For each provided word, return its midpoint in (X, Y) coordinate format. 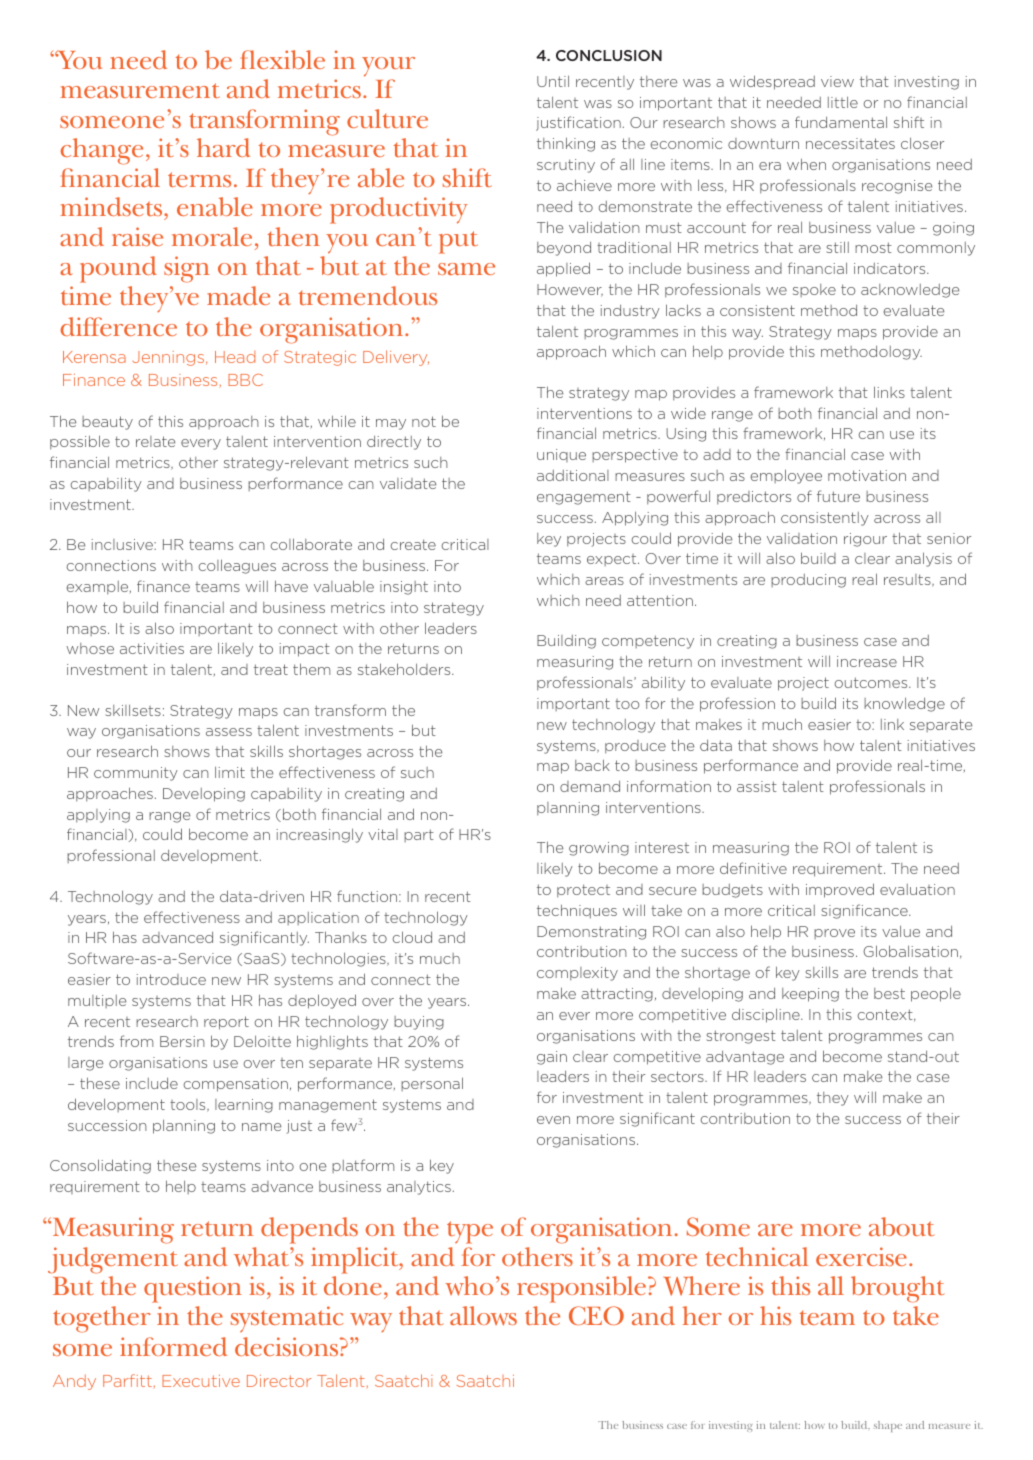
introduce (171, 979)
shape (888, 1426)
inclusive (123, 544)
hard (223, 147)
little (843, 102)
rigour (865, 540)
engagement (584, 498)
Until (553, 81)
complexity (577, 974)
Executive (201, 1381)
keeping (810, 995)
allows (483, 1316)
